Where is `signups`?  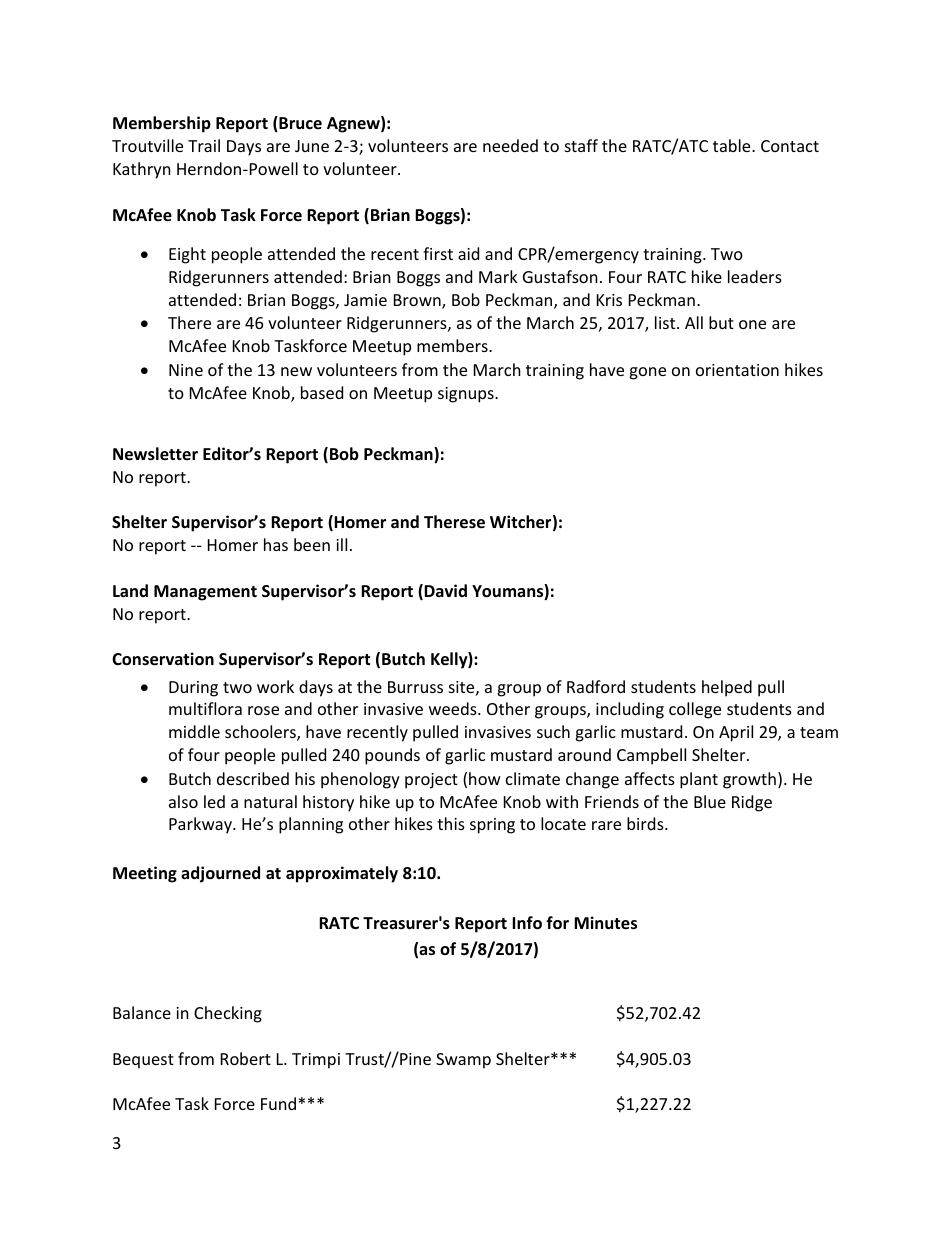
signups is located at coordinates (467, 395).
